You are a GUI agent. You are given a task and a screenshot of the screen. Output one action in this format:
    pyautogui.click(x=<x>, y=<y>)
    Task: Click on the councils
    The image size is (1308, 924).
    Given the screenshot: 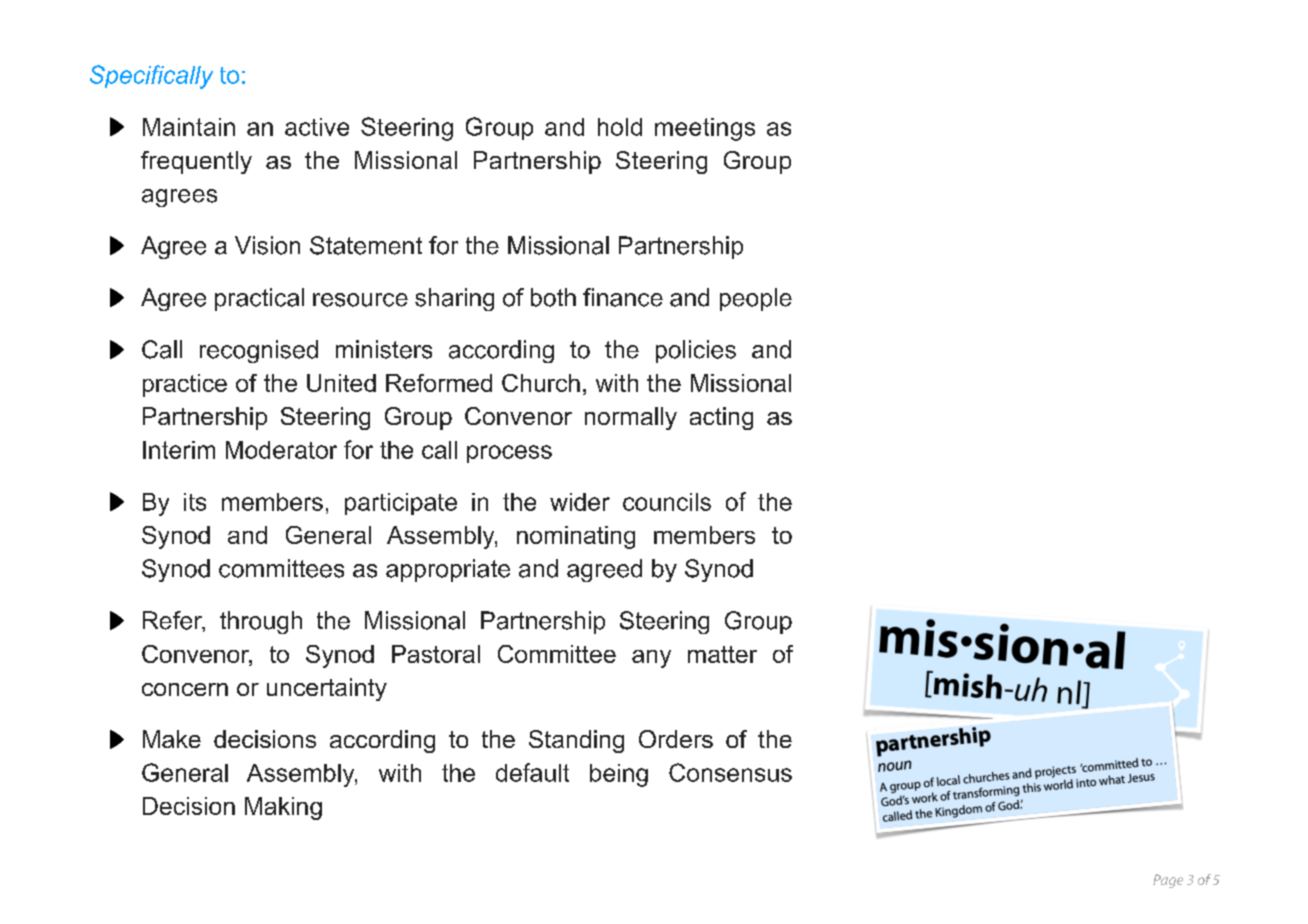 What is the action you would take?
    pyautogui.click(x=667, y=502)
